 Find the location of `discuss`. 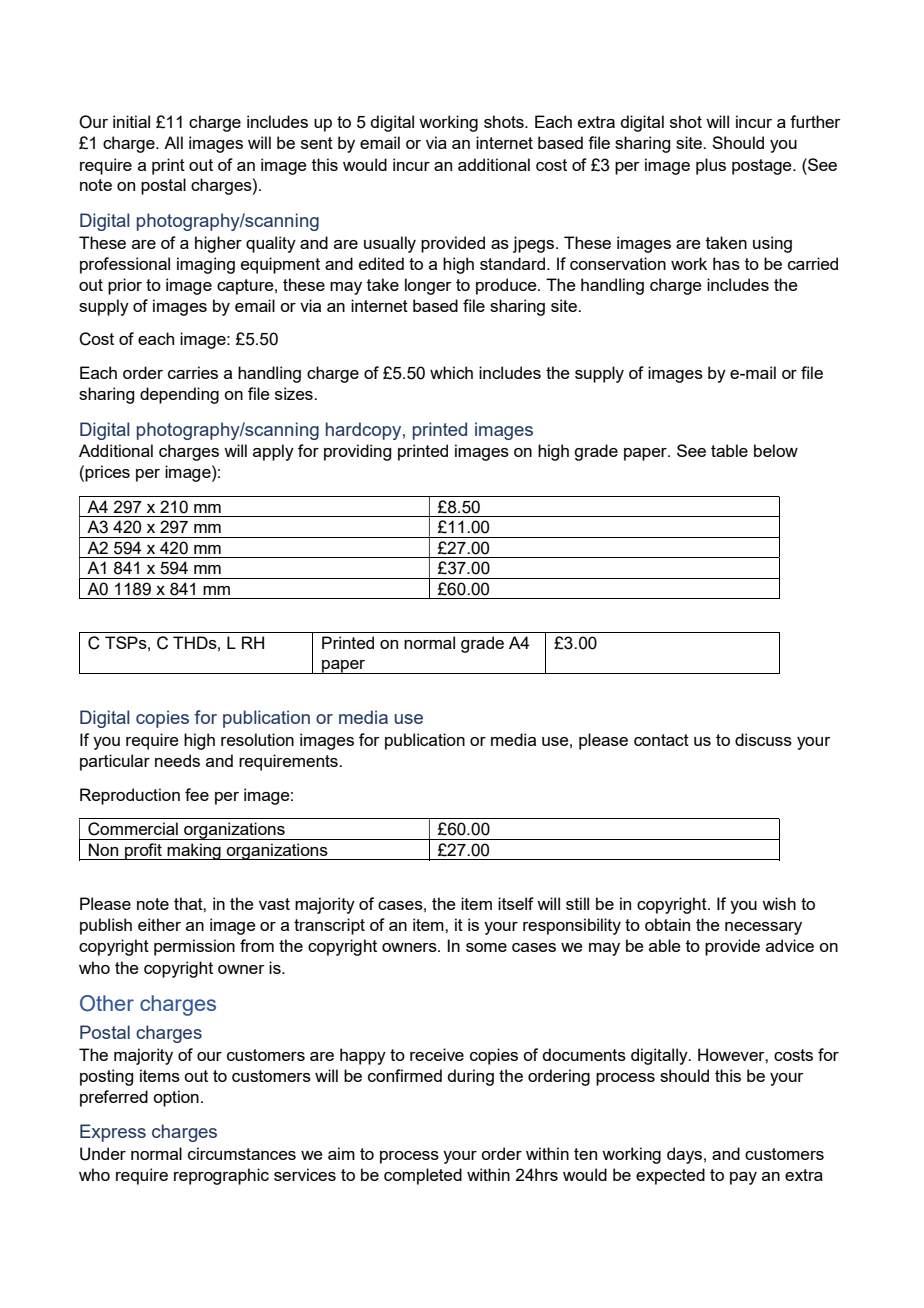

discuss is located at coordinates (763, 739).
